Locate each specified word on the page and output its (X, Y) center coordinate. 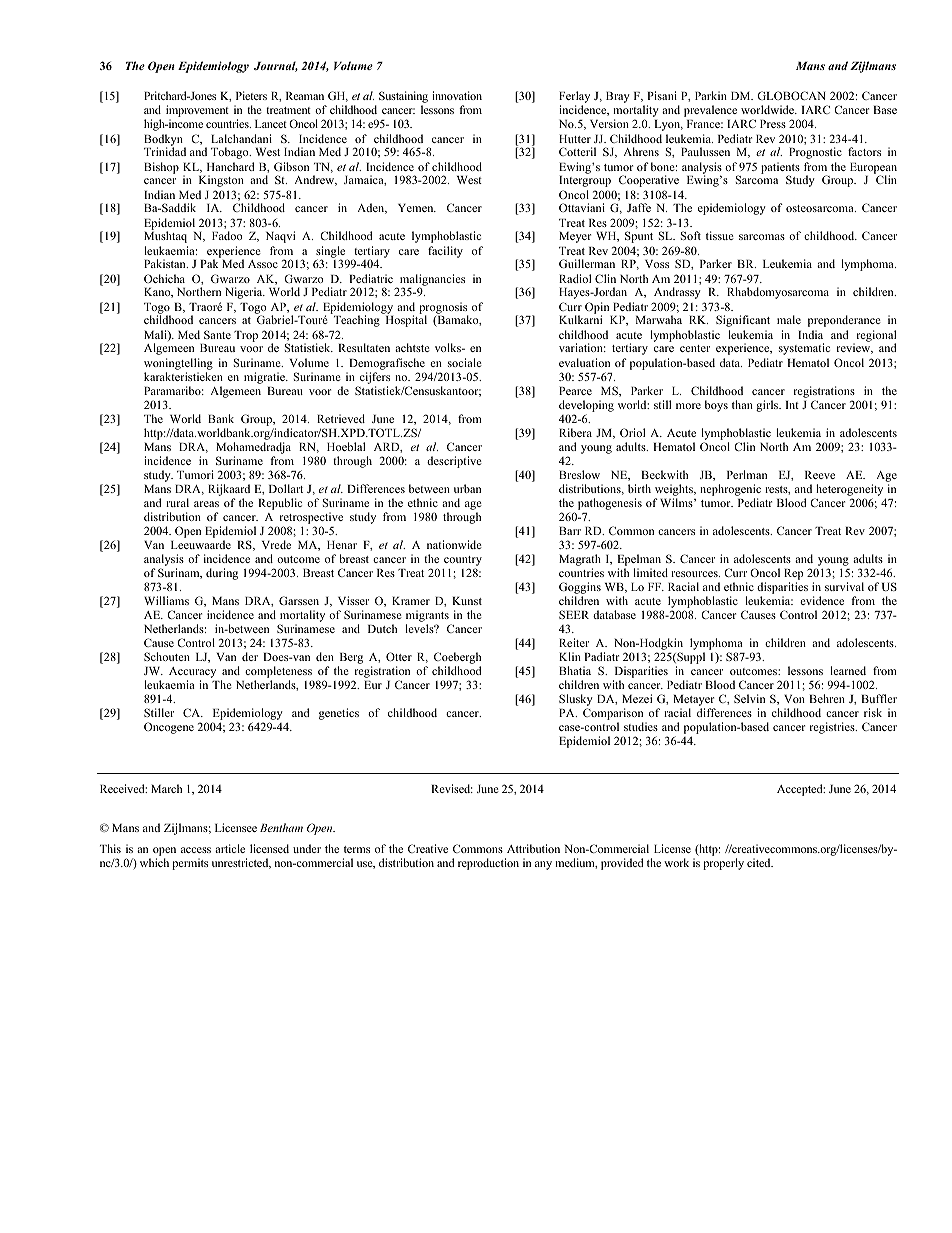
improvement (197, 112)
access (196, 850)
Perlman (747, 474)
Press (773, 124)
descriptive (454, 462)
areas (206, 504)
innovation (457, 95)
